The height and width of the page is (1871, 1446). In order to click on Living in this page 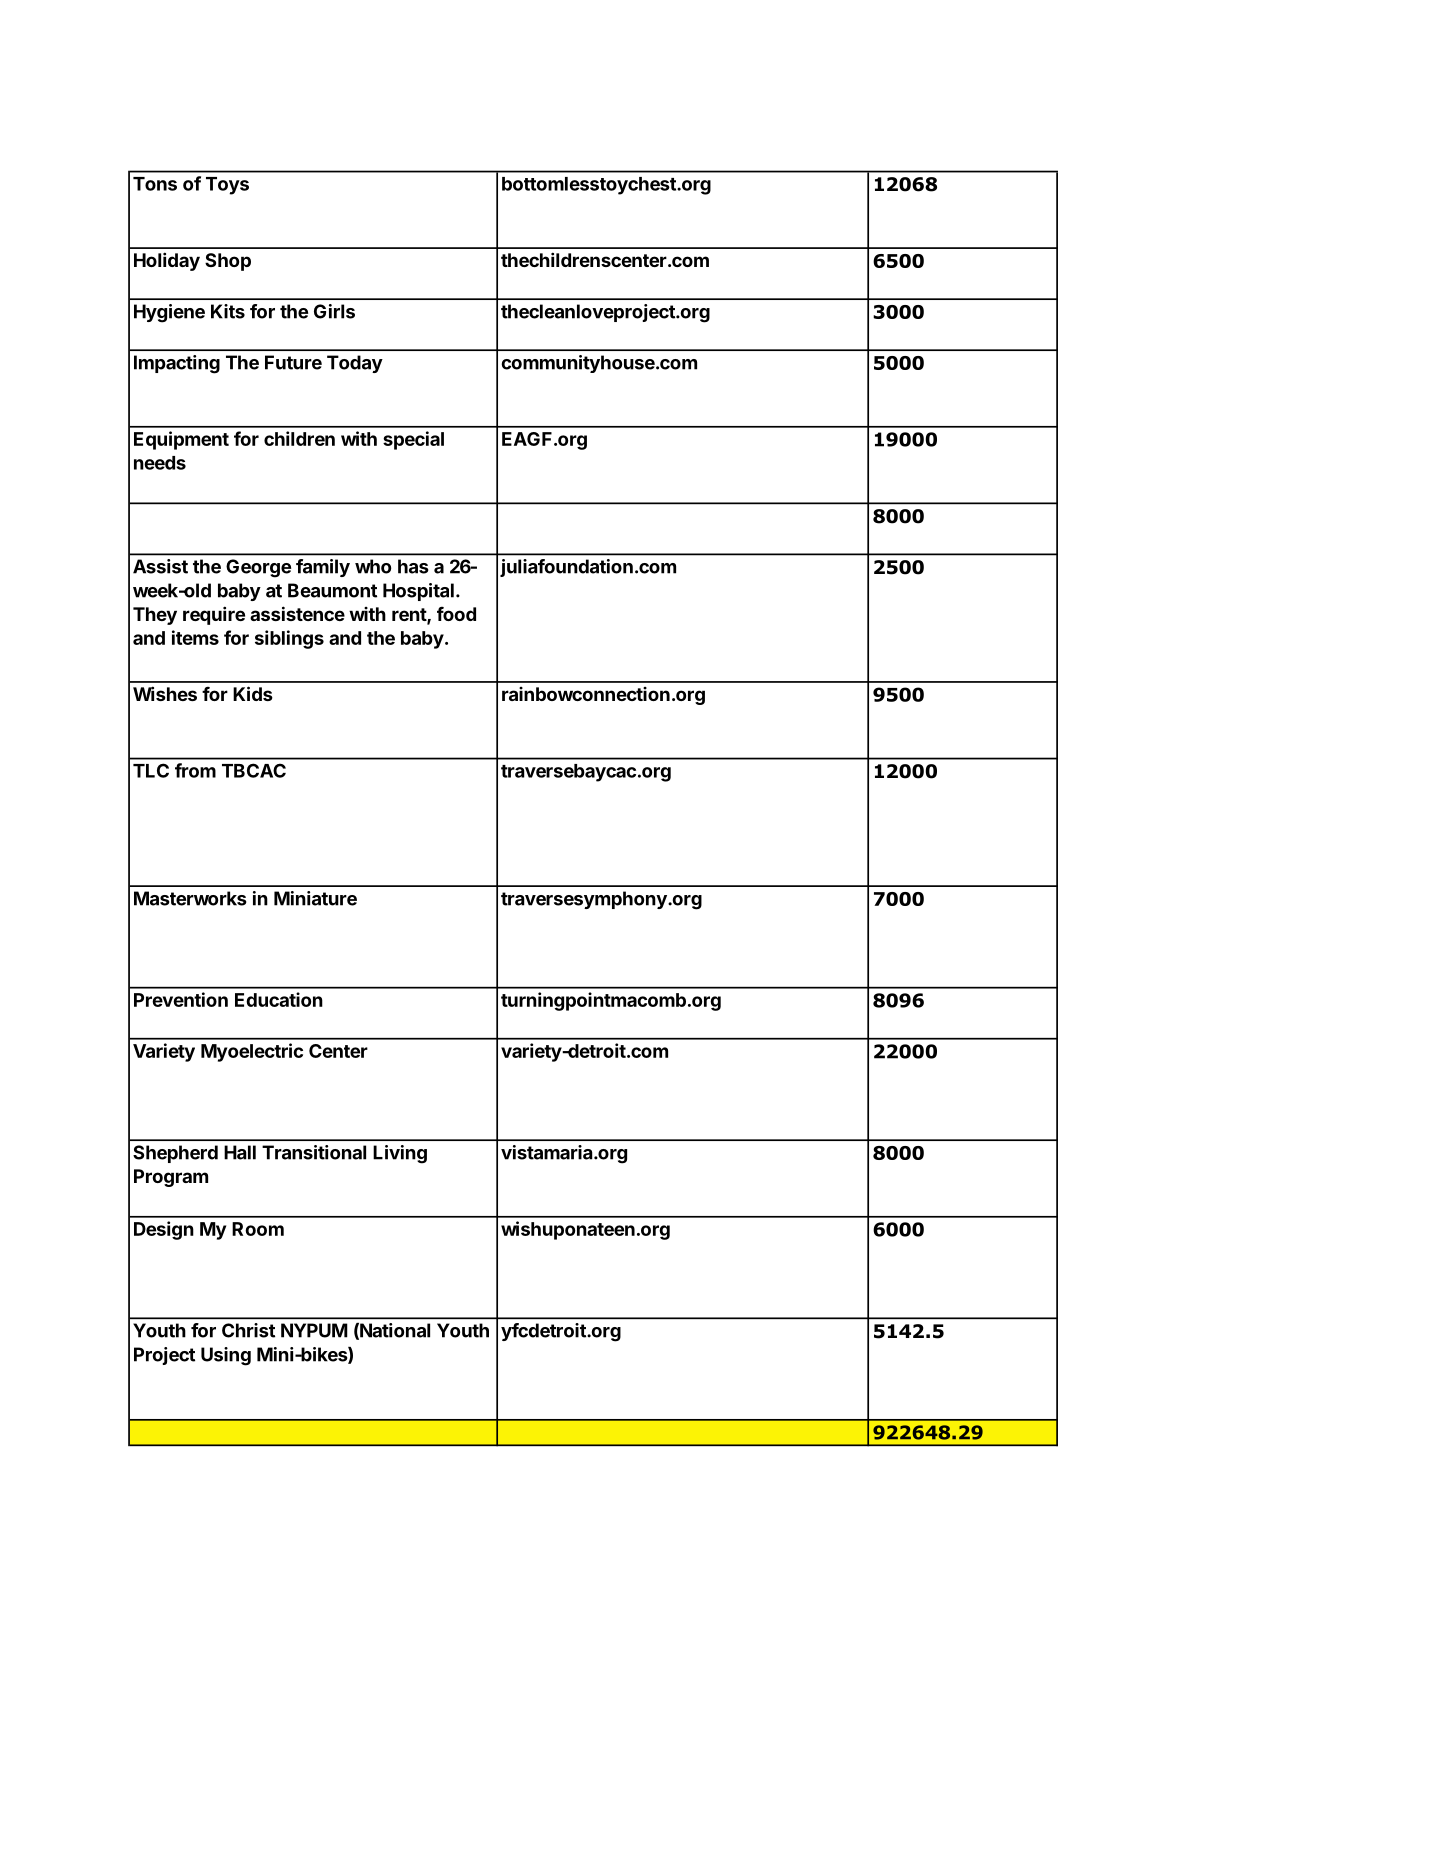, I will do `click(400, 1154)`.
